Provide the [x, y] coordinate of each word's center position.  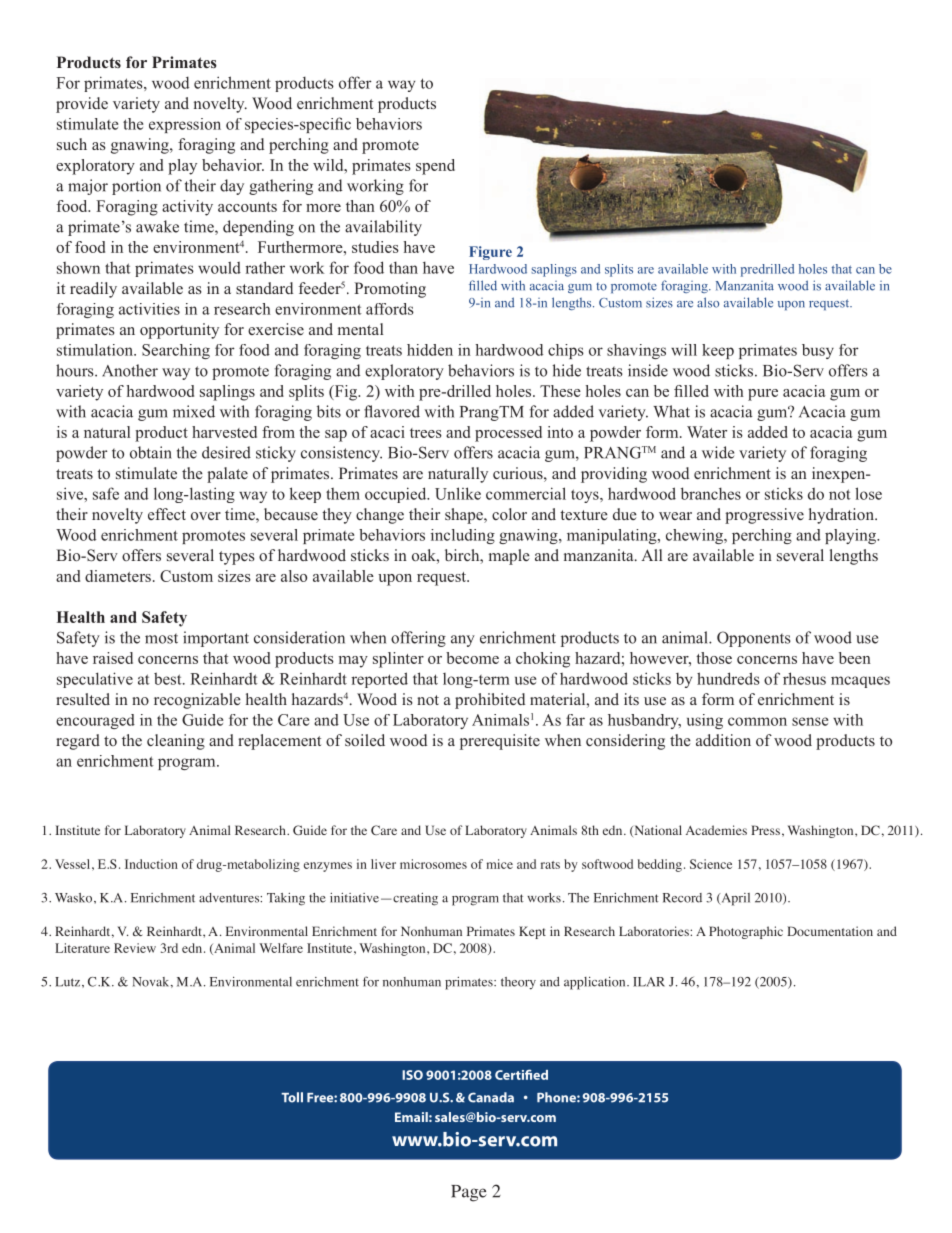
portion [136, 187]
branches [711, 493]
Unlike [458, 493]
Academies [716, 830]
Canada [491, 1097]
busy [818, 351]
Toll [292, 1097]
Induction [151, 864]
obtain [151, 452]
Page [469, 1193]
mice [500, 864]
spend [435, 167]
